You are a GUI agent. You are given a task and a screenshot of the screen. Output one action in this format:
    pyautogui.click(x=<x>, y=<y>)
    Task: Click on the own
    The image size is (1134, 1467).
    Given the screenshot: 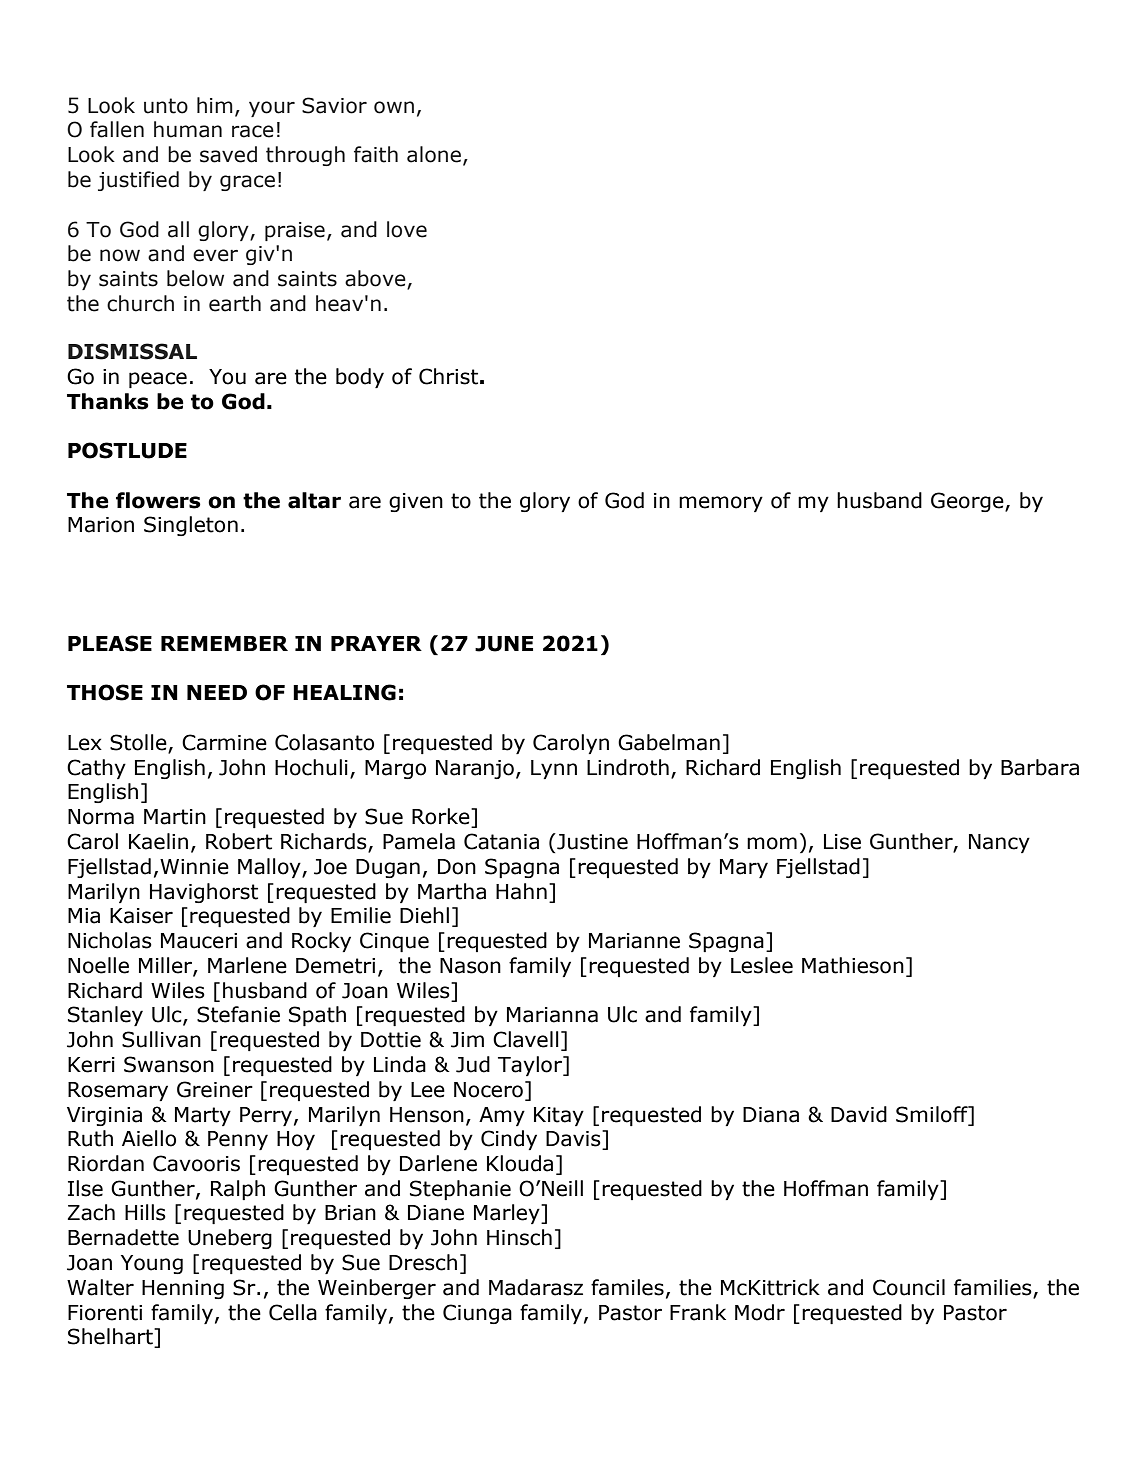 What is the action you would take?
    pyautogui.click(x=394, y=107)
